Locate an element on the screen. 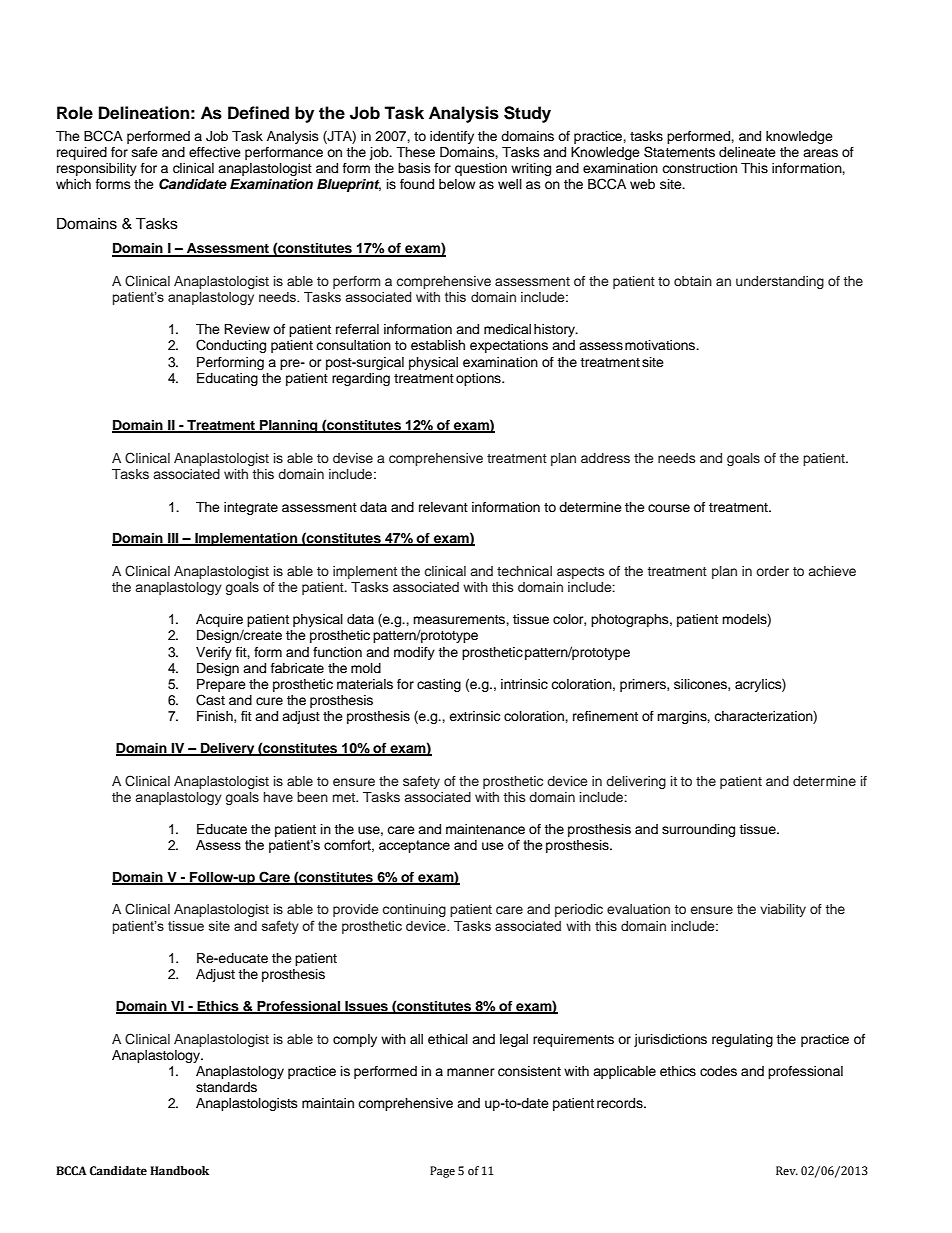 This screenshot has height=1233, width=952. Verify is located at coordinates (214, 653).
